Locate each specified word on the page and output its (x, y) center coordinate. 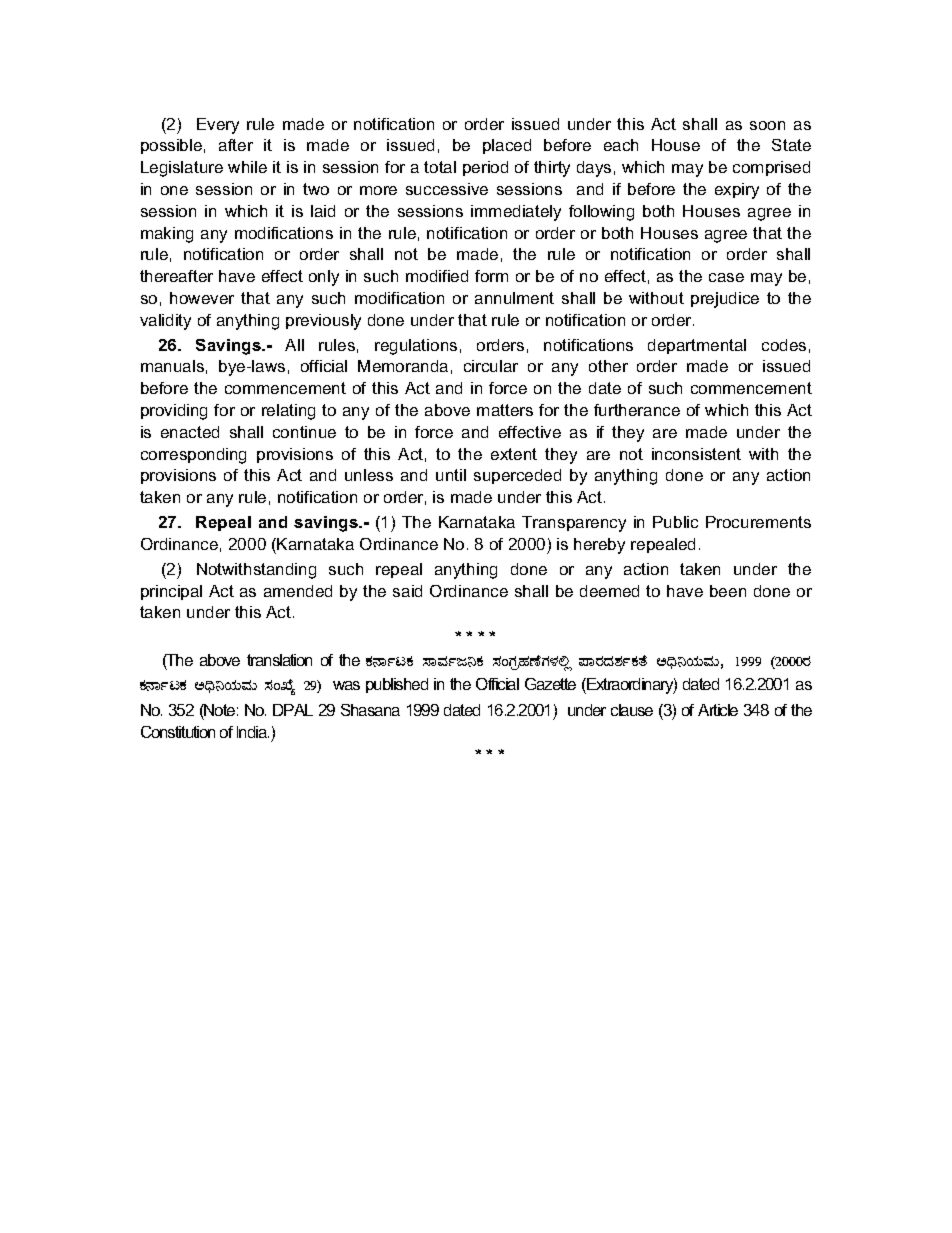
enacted (190, 432)
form (491, 276)
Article (718, 710)
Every (218, 126)
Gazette (550, 684)
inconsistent (696, 454)
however (202, 298)
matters (505, 410)
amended (298, 591)
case (726, 277)
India (253, 732)
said (407, 591)
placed (507, 146)
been (728, 591)
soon (767, 125)
